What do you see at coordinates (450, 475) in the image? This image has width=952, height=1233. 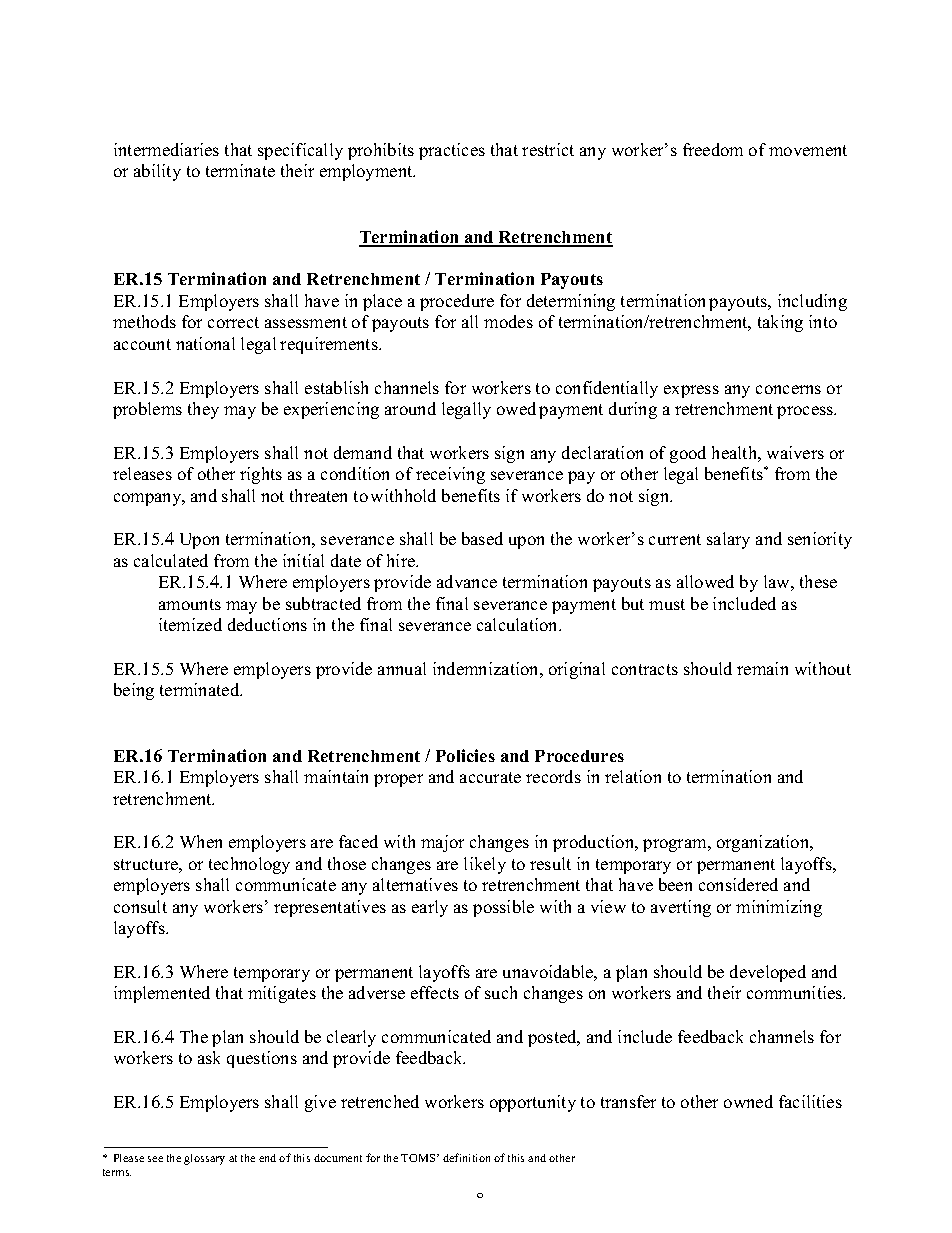 I see `receiving` at bounding box center [450, 475].
